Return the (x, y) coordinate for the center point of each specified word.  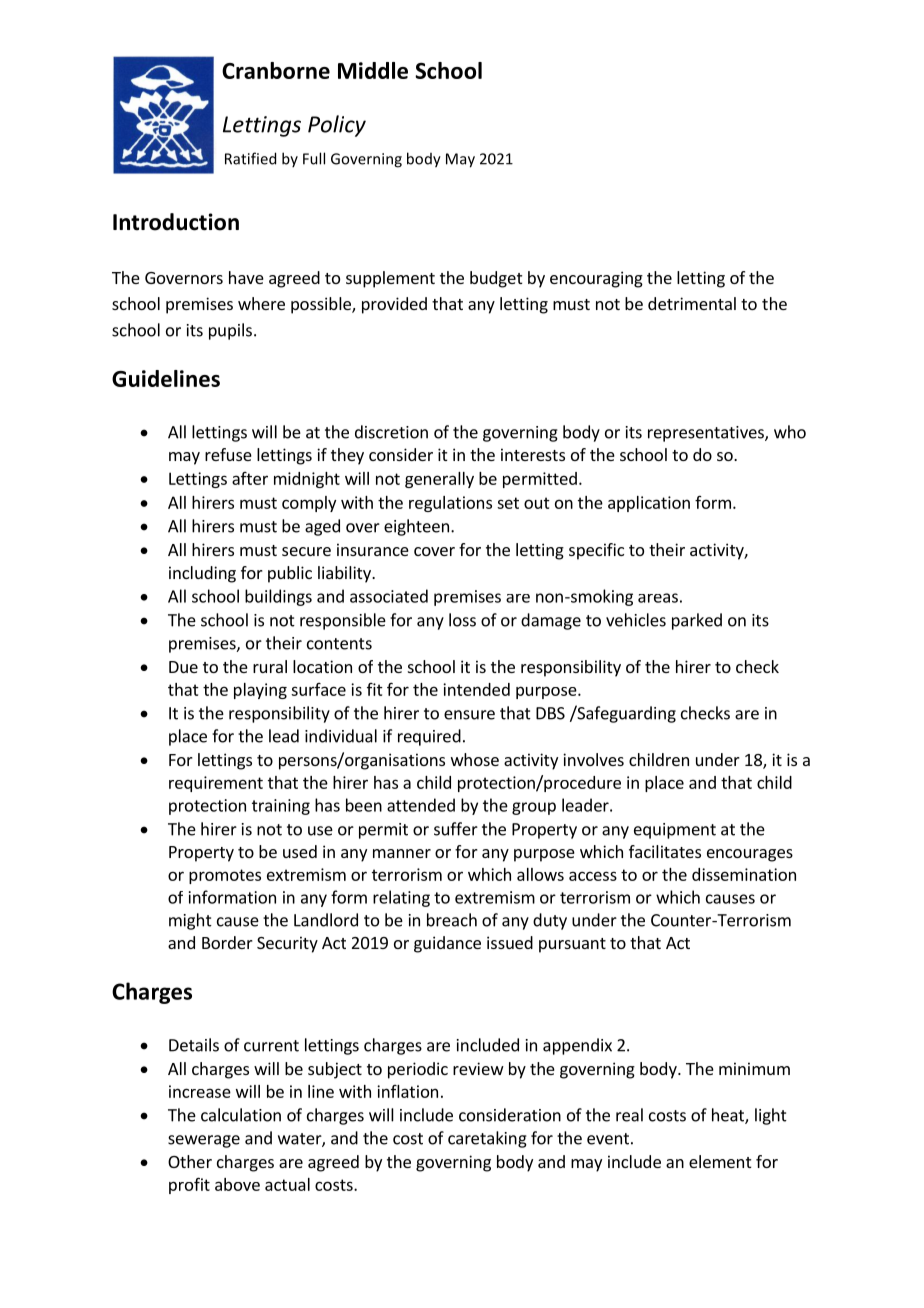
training (281, 807)
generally (439, 480)
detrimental (692, 303)
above (237, 1184)
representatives (707, 434)
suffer (456, 829)
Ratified (250, 158)
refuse (228, 454)
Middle (373, 70)
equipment (675, 831)
